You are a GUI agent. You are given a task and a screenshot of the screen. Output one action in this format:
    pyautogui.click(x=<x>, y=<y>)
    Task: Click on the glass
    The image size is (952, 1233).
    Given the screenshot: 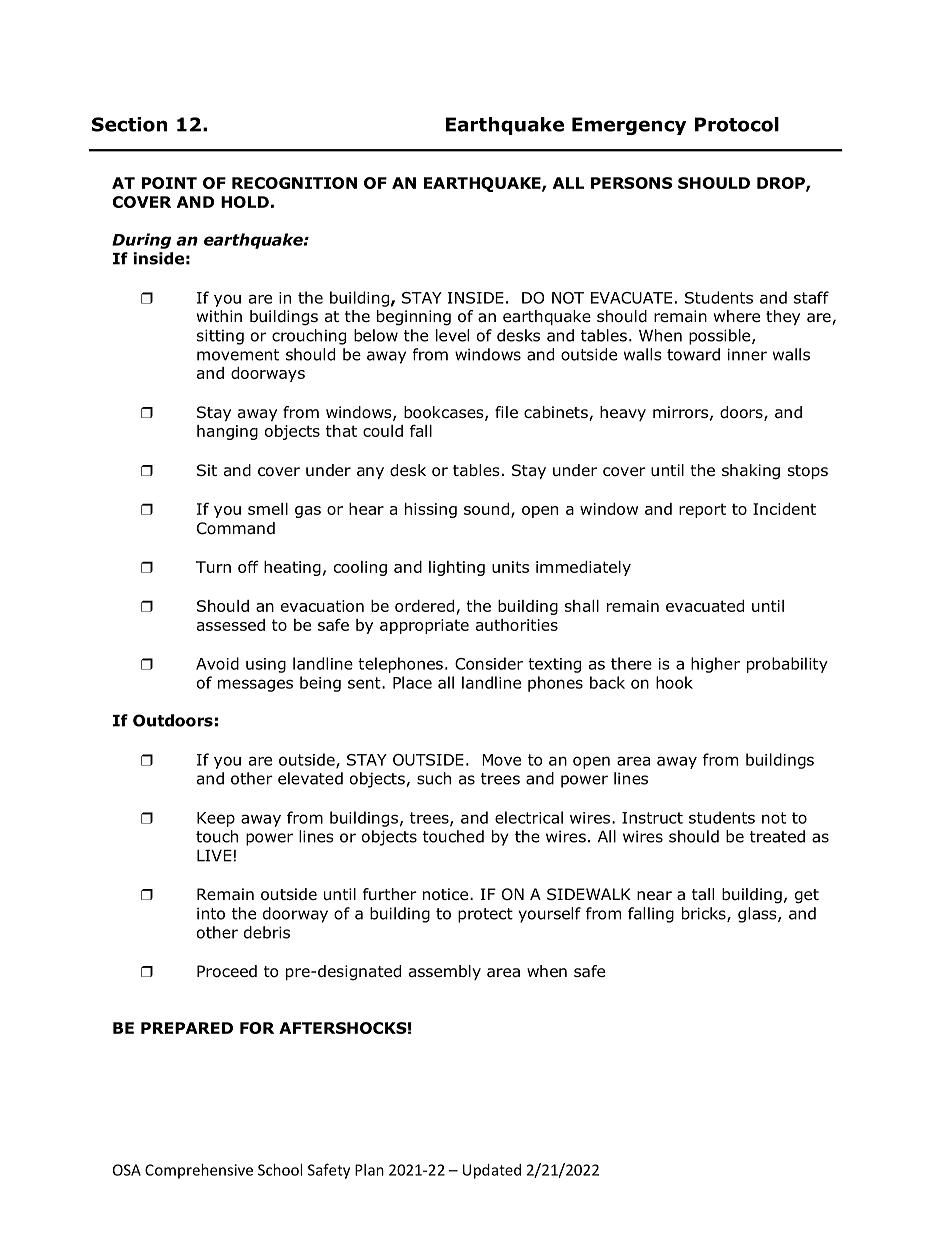 What is the action you would take?
    pyautogui.click(x=758, y=915)
